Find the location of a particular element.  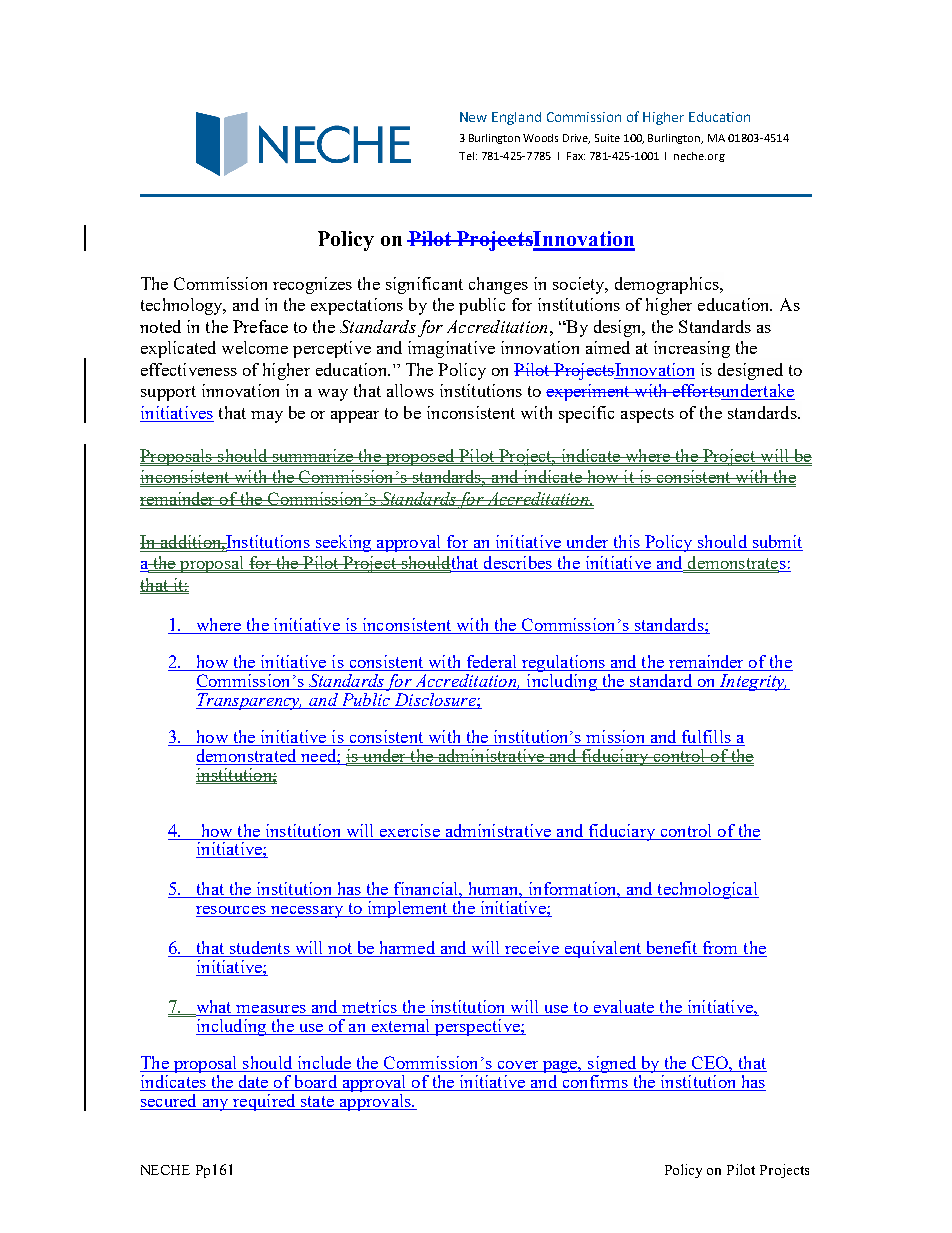

date is located at coordinates (254, 1083).
